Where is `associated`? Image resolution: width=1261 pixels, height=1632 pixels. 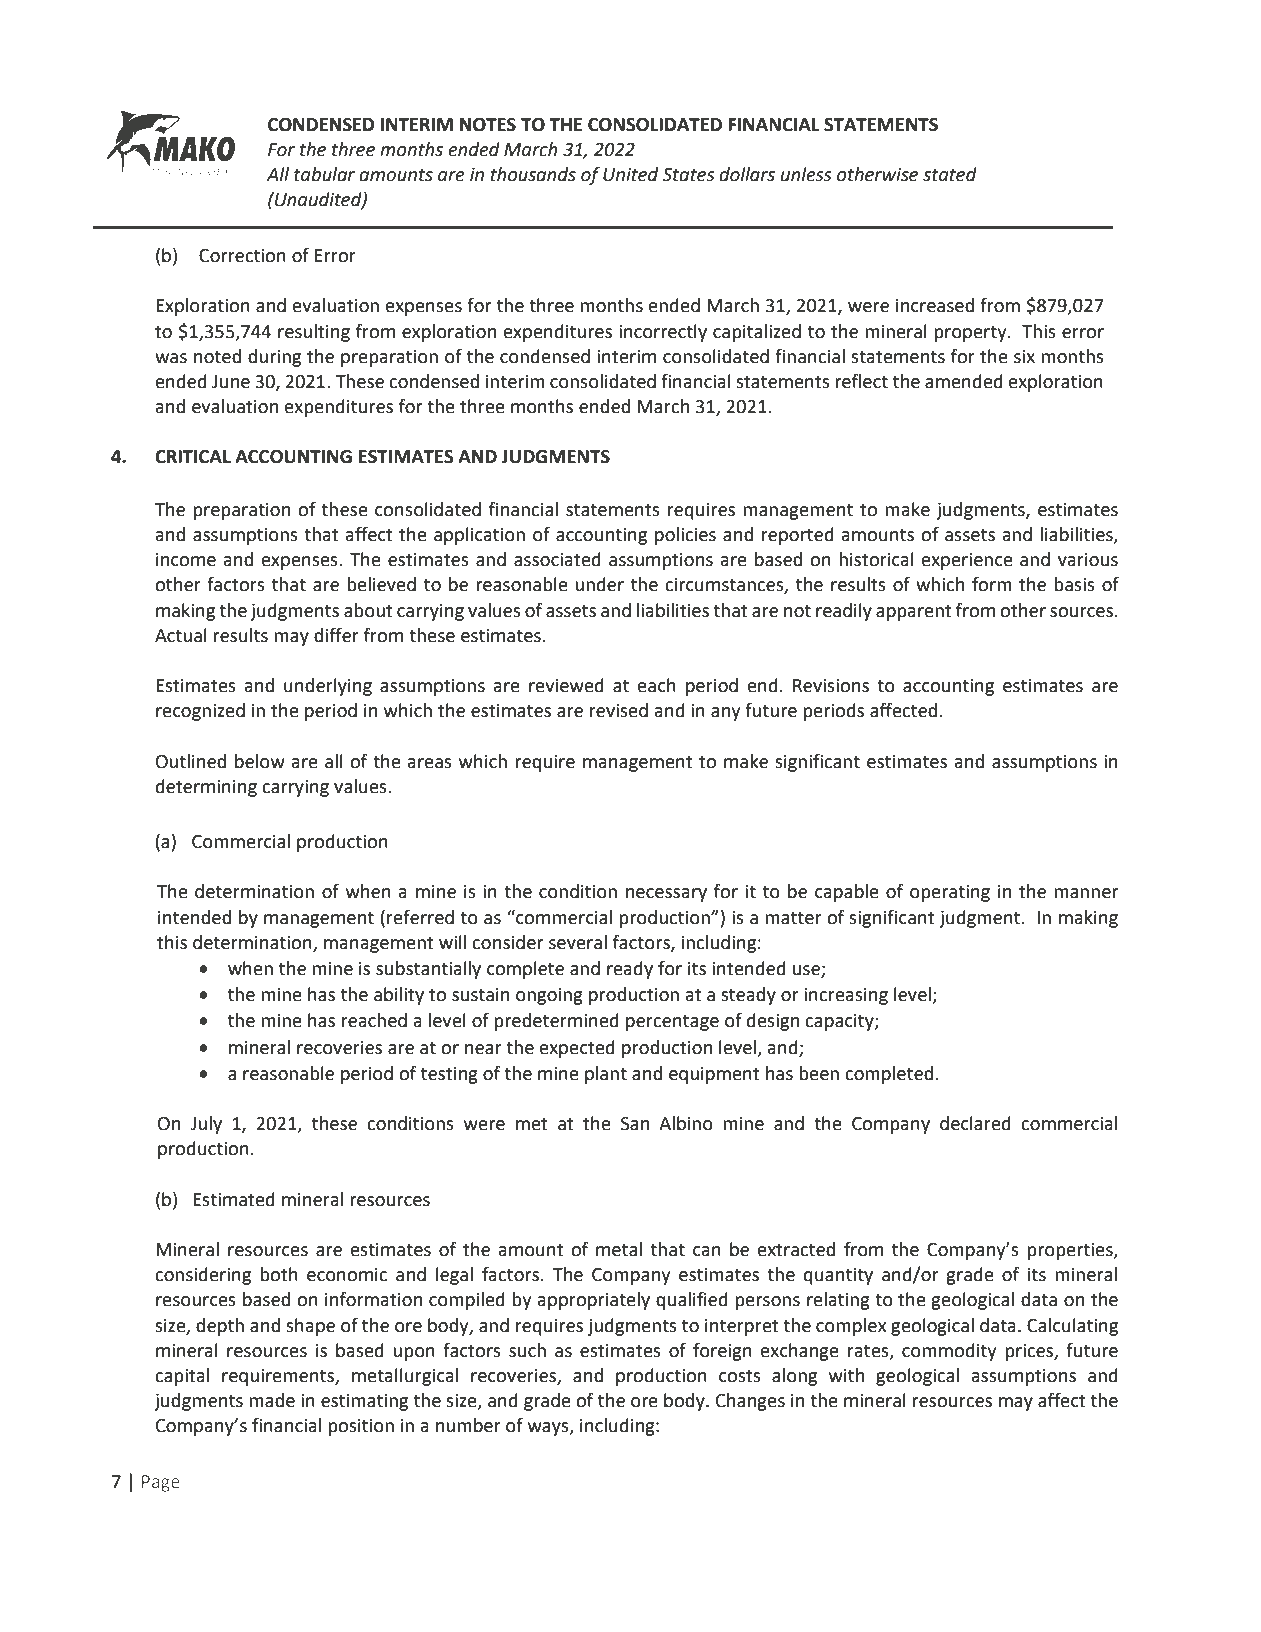 associated is located at coordinates (557, 559).
